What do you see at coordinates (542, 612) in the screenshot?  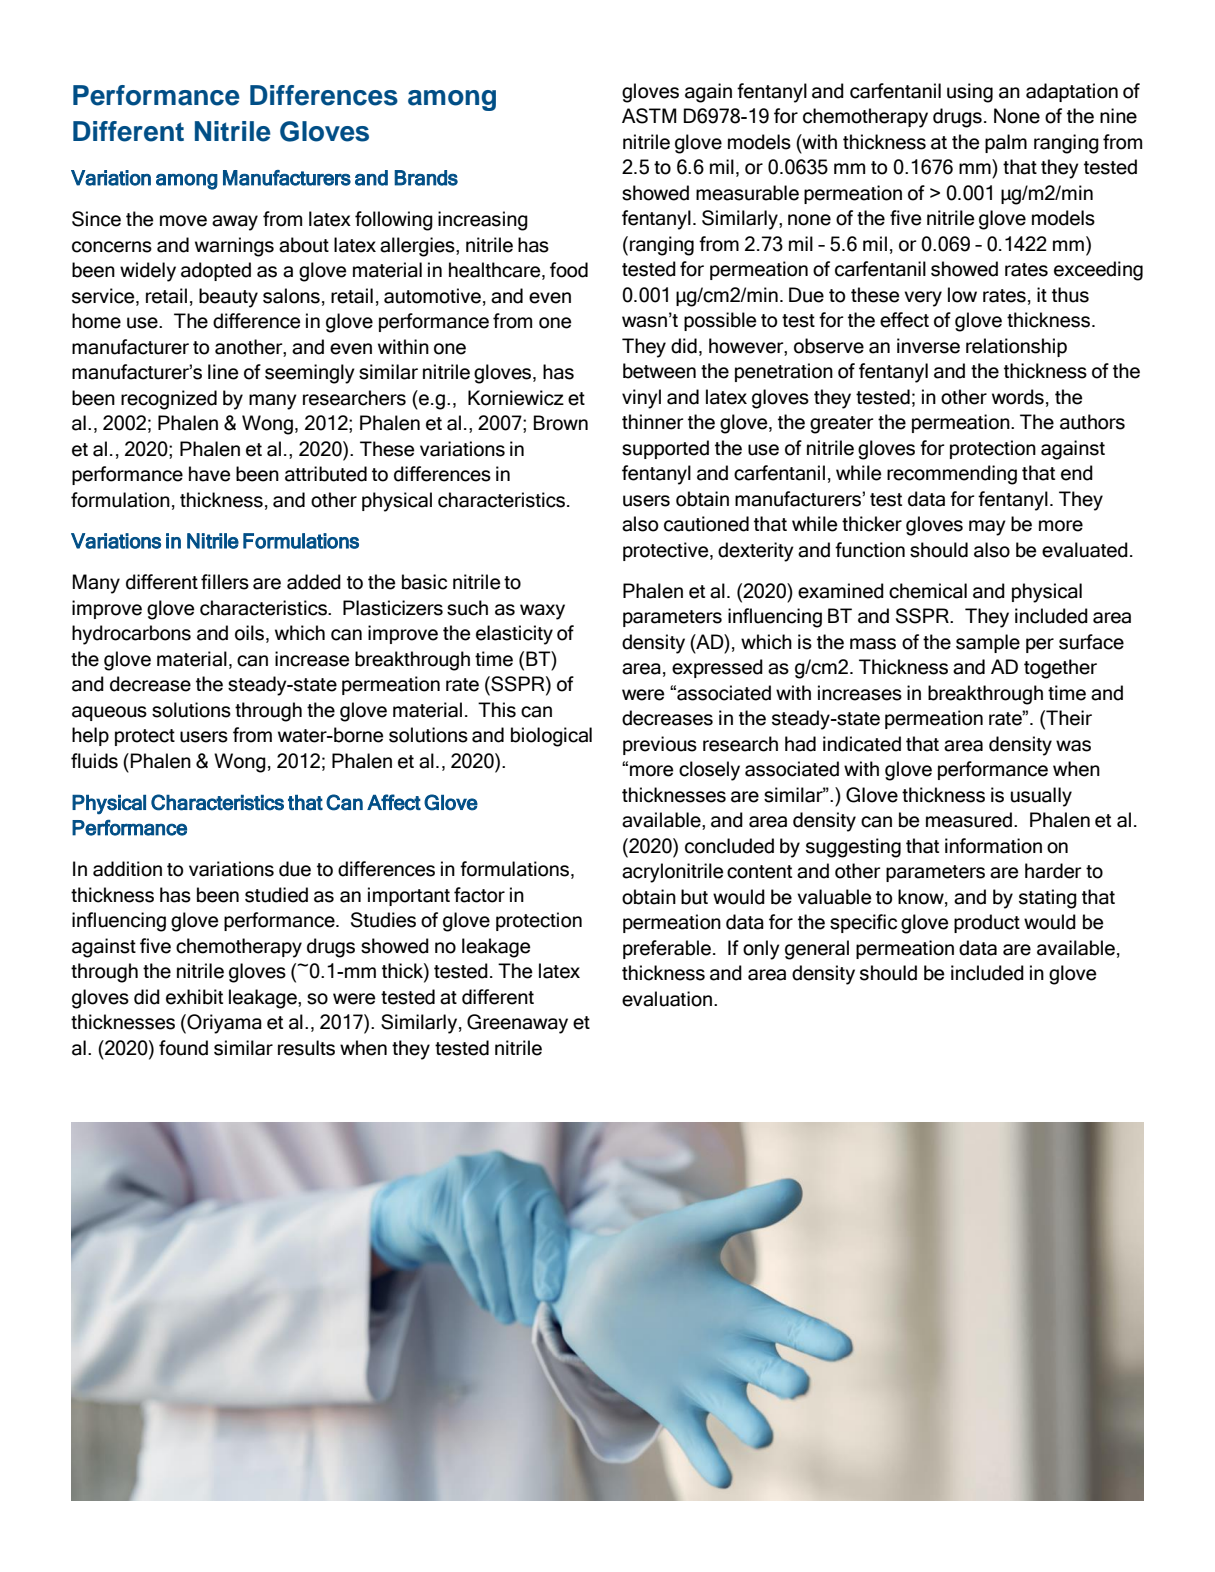 I see `waxy` at bounding box center [542, 612].
